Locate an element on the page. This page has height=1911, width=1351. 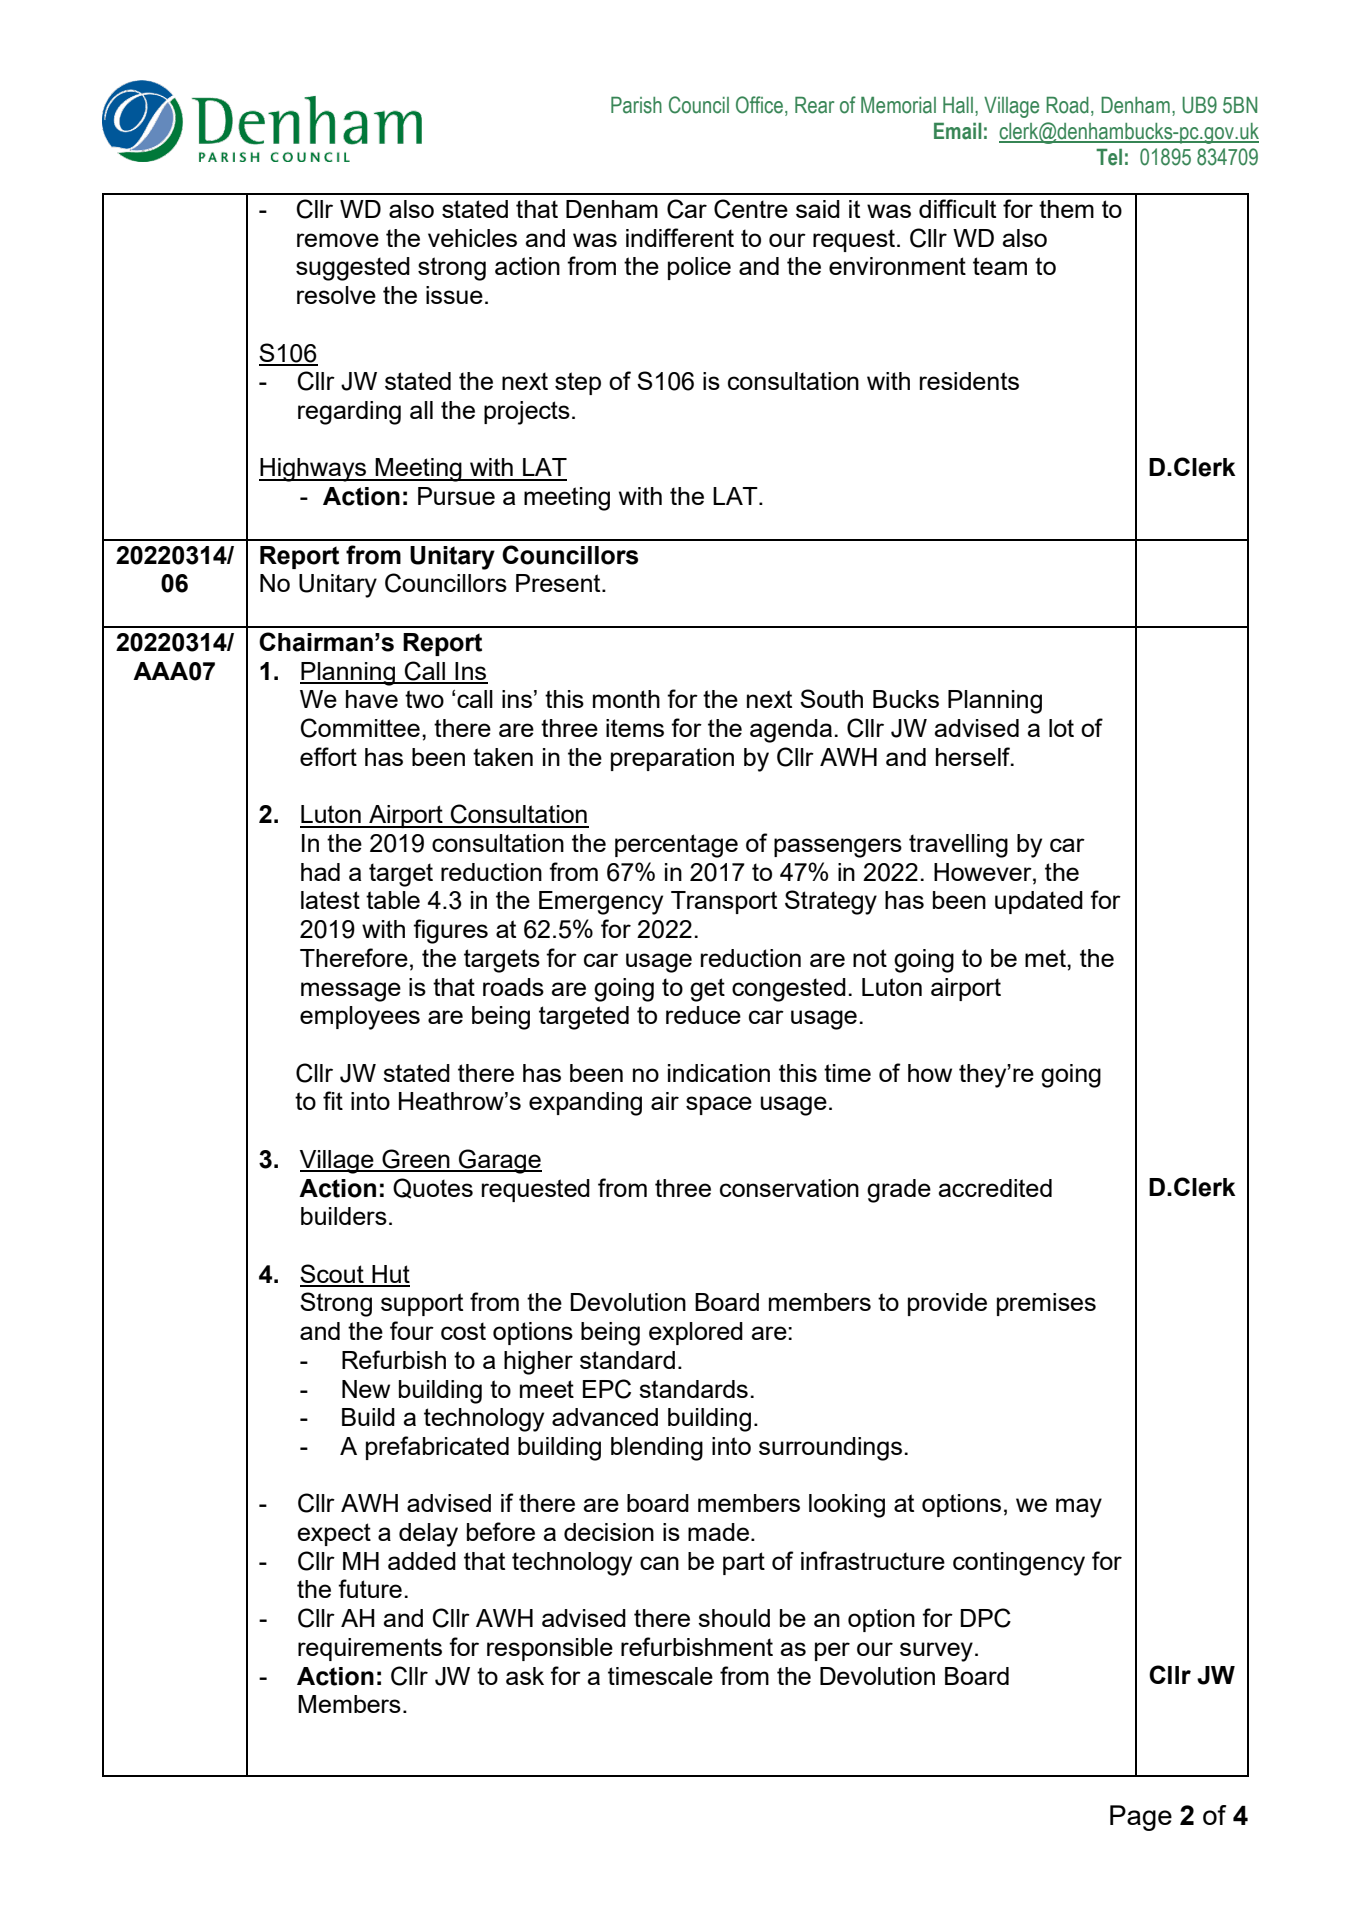
agenda is located at coordinates (791, 731).
